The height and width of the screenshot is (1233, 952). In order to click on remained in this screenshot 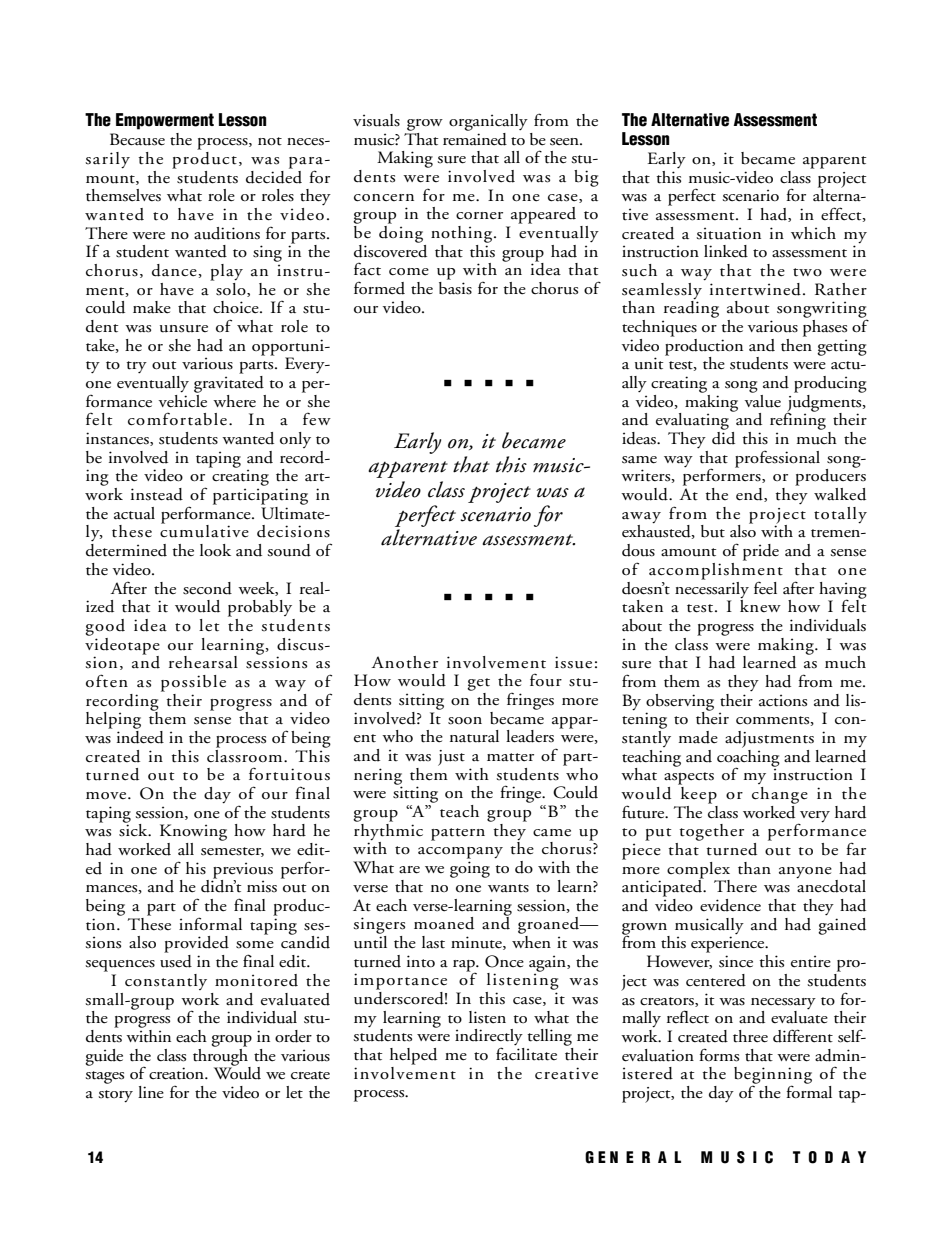, I will do `click(475, 138)`.
